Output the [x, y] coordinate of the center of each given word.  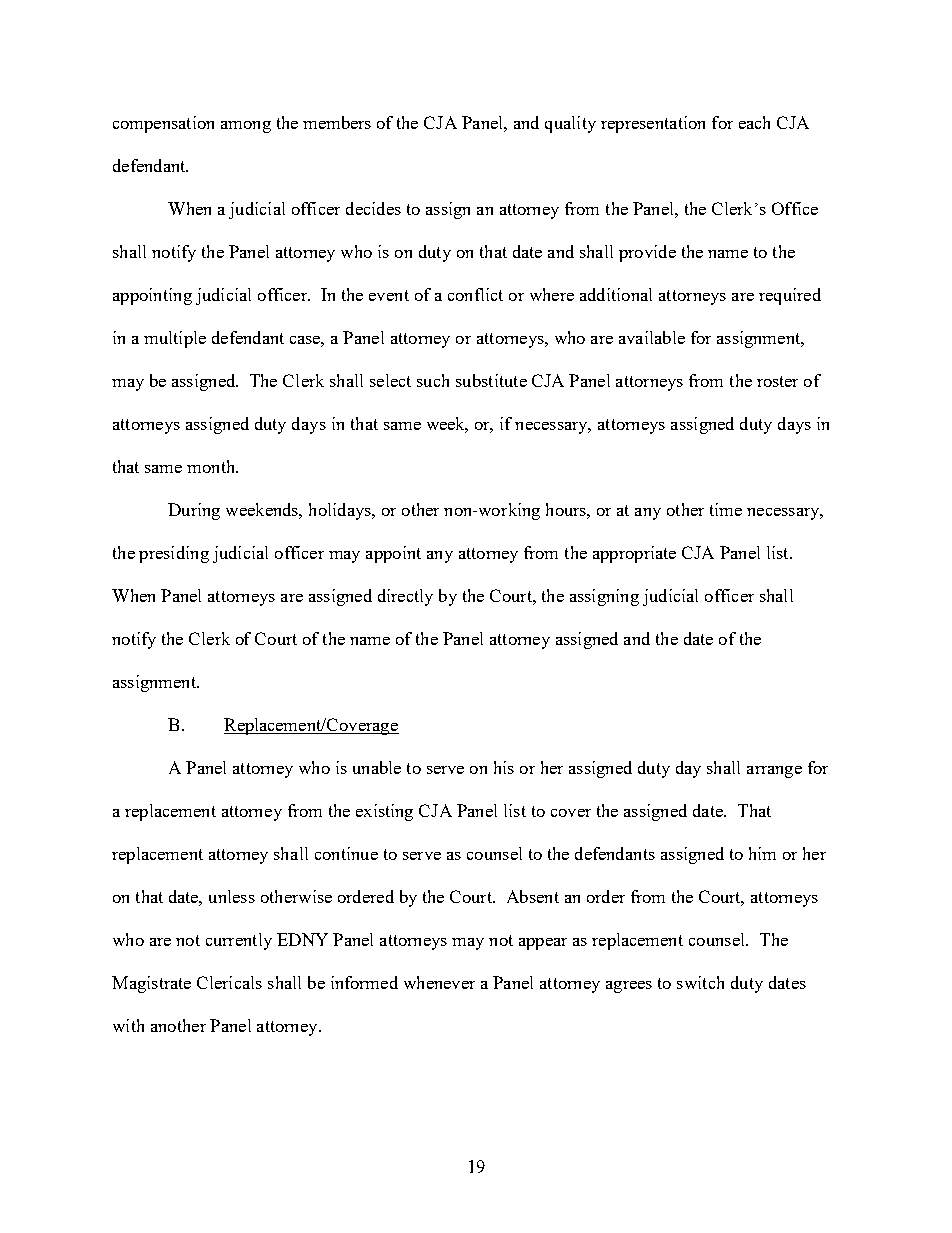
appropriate [634, 554]
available [652, 337]
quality [570, 124]
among [246, 127]
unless [232, 896]
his [504, 767]
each [754, 122]
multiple [175, 339]
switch [700, 982]
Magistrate [151, 984]
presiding [174, 554]
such [433, 380]
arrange [774, 772]
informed [364, 982]
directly [405, 597]
